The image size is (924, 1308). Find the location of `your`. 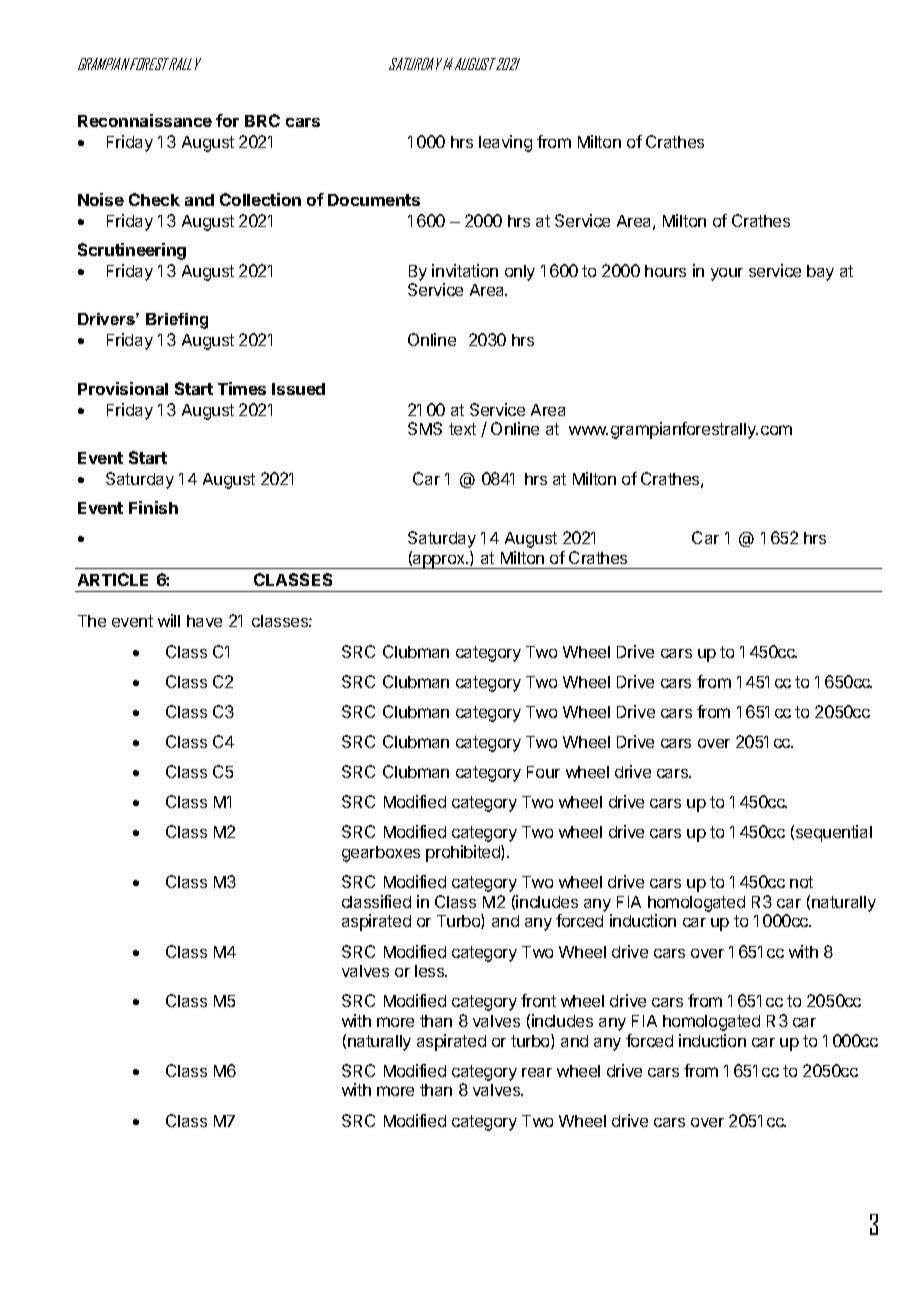

your is located at coordinates (727, 274).
